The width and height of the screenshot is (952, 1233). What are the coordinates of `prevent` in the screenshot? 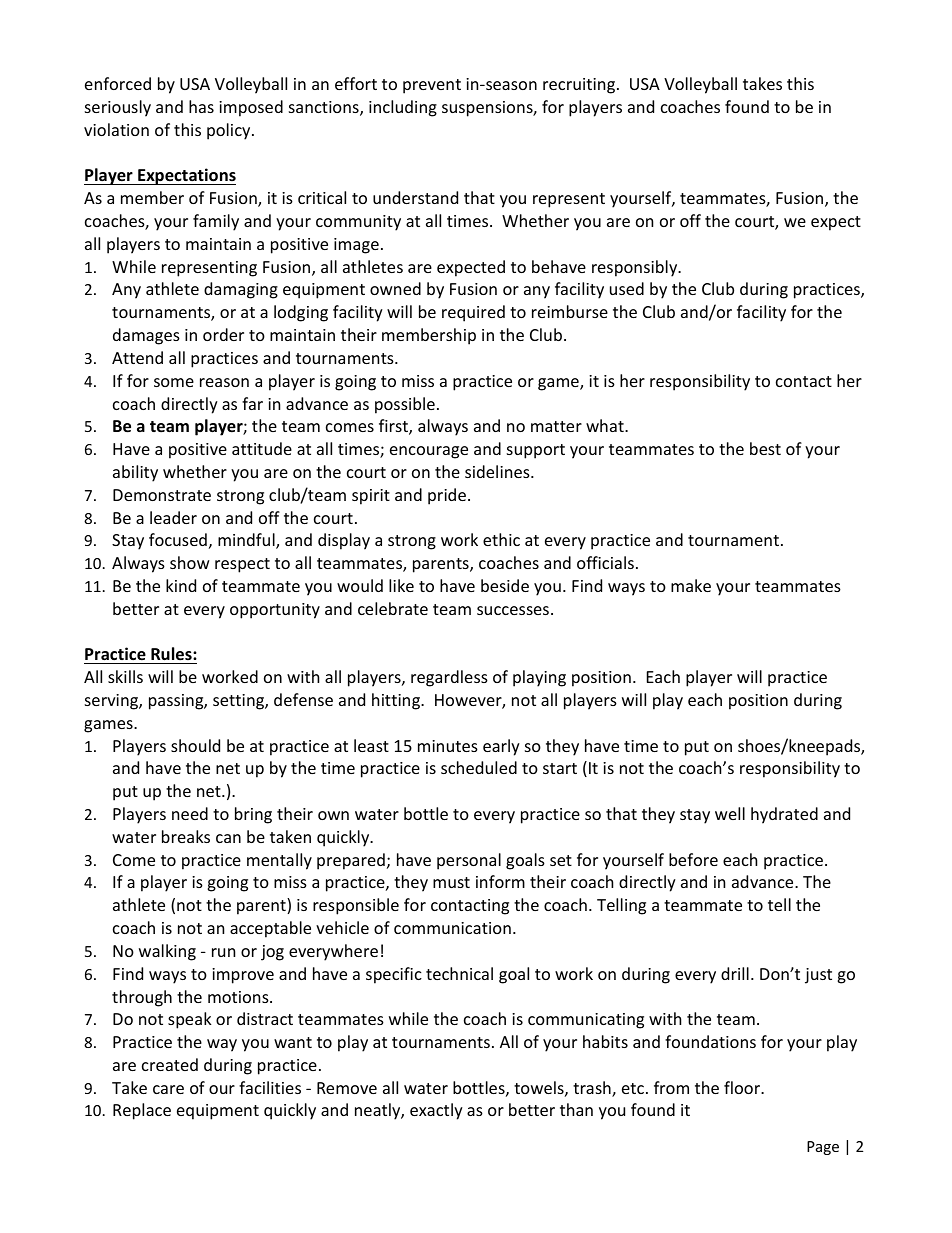 It's located at (432, 86).
